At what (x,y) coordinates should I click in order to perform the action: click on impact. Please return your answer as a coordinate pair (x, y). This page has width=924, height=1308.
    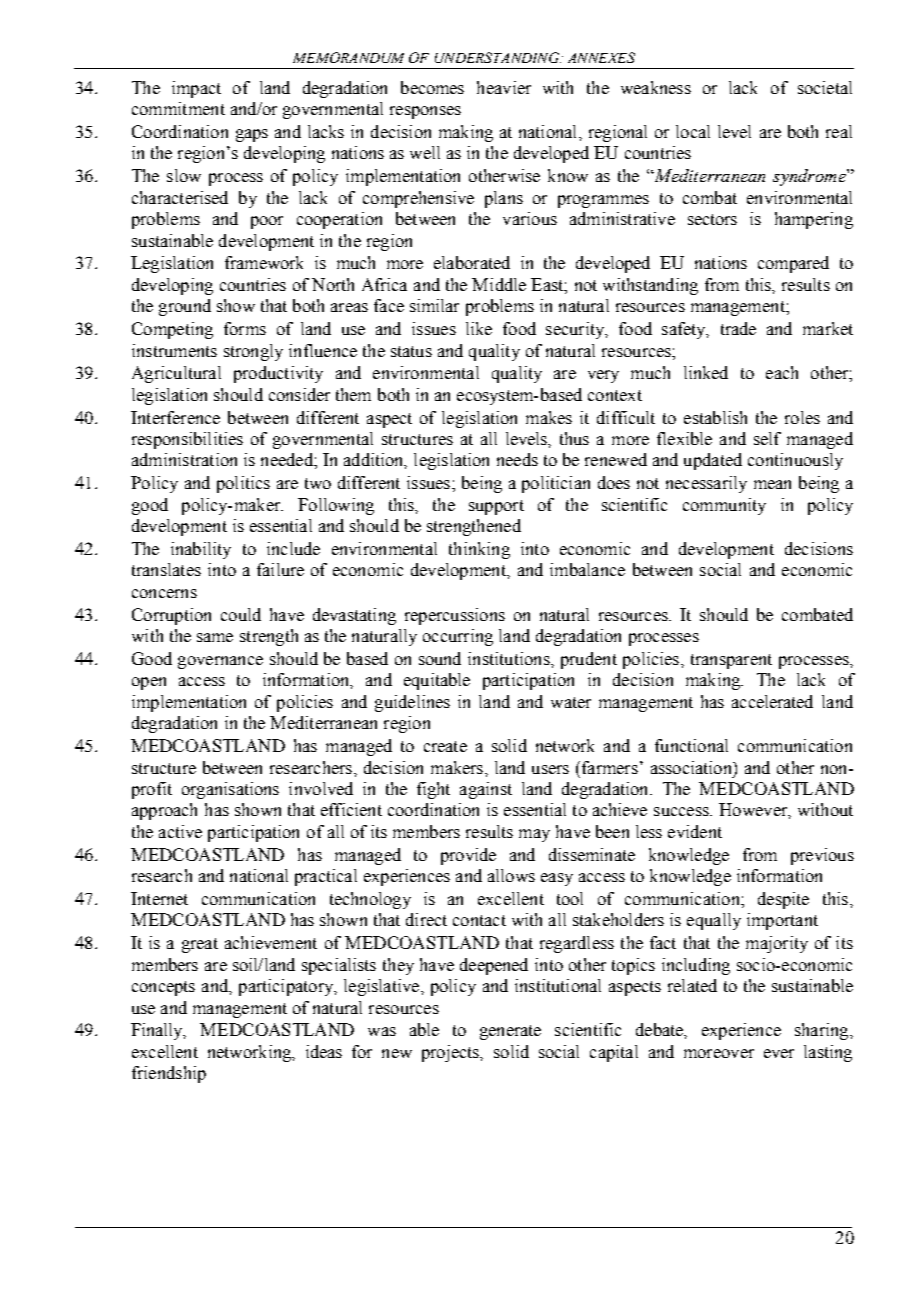
    Looking at the image, I should click on (196, 89).
